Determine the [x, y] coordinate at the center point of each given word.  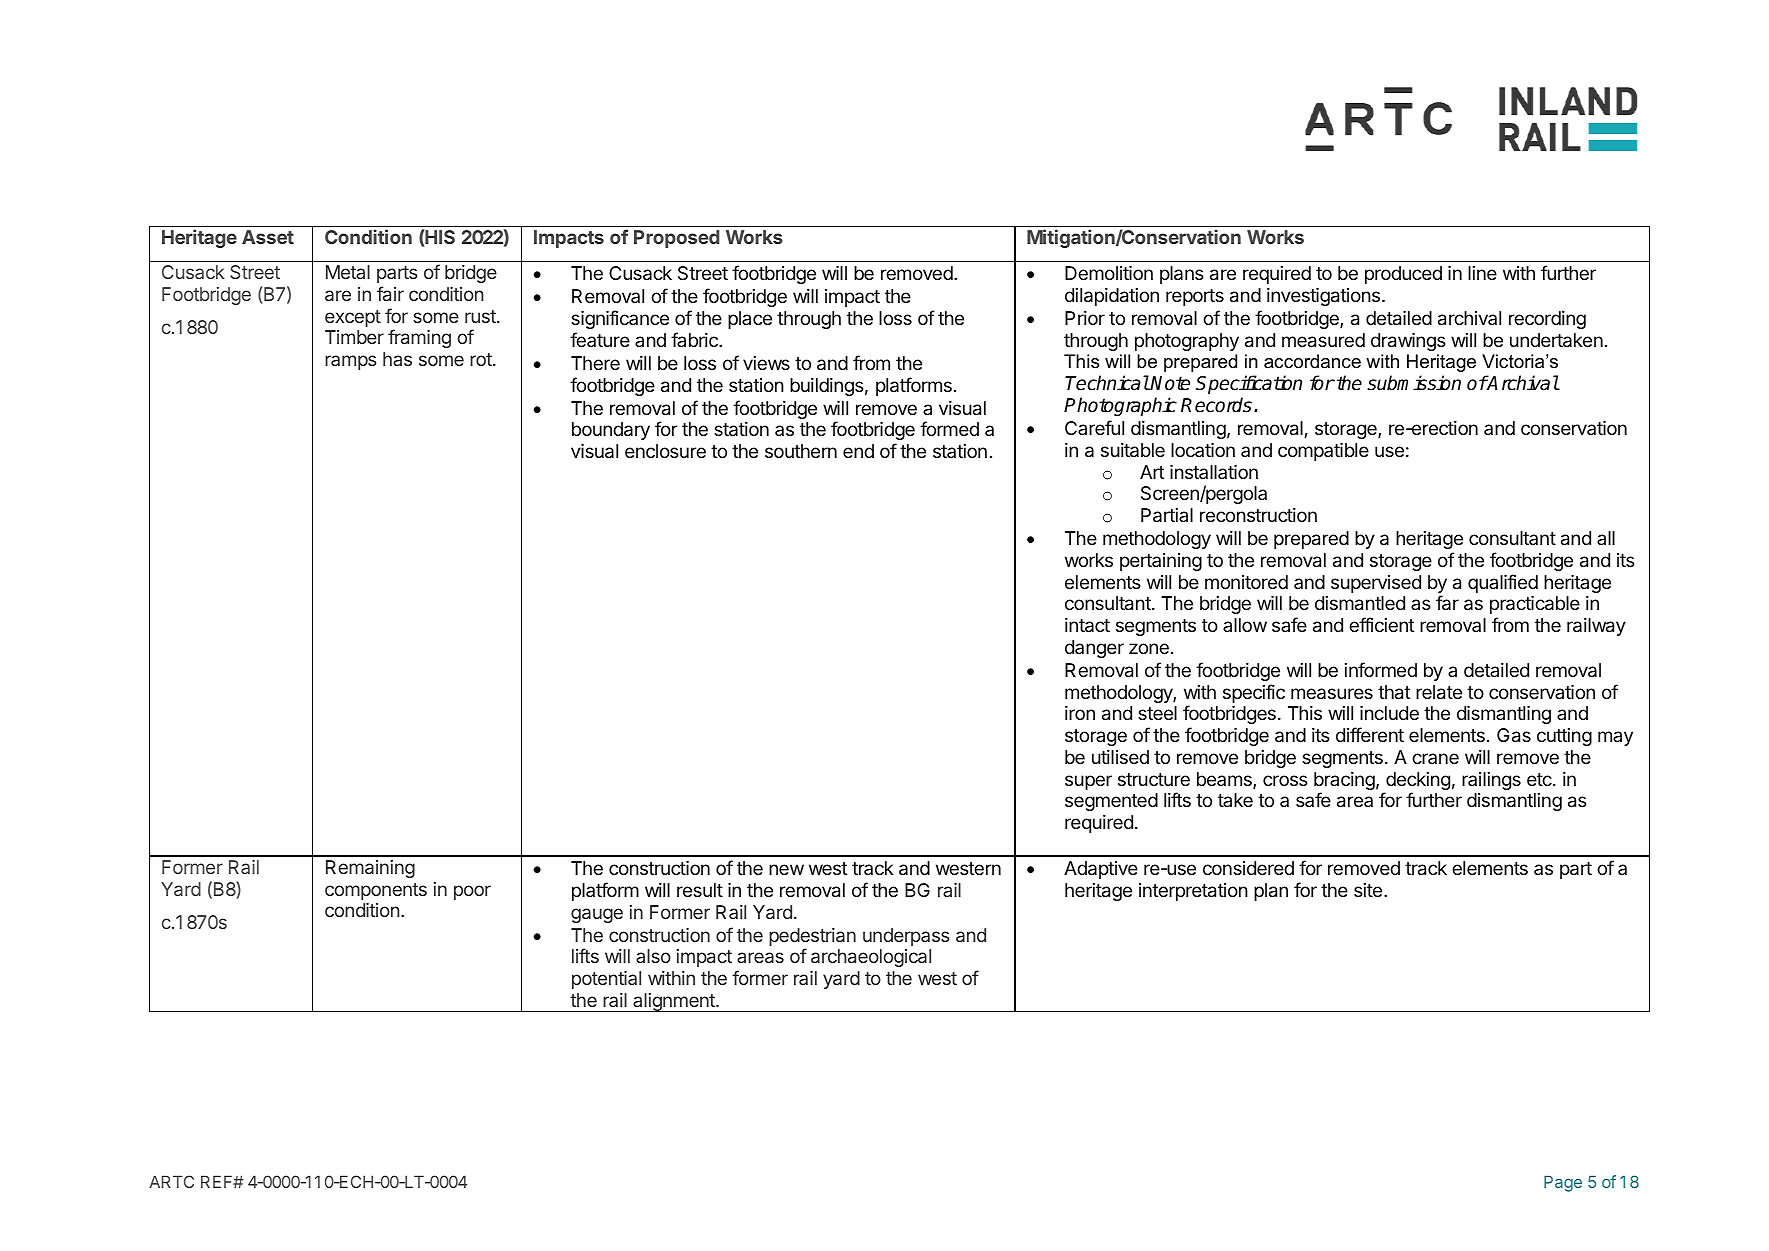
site [1368, 890]
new [786, 869]
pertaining [1161, 562]
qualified [1503, 583]
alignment [674, 1002]
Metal [348, 272]
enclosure [665, 451]
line [1482, 273]
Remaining [370, 869]
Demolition [1109, 273]
